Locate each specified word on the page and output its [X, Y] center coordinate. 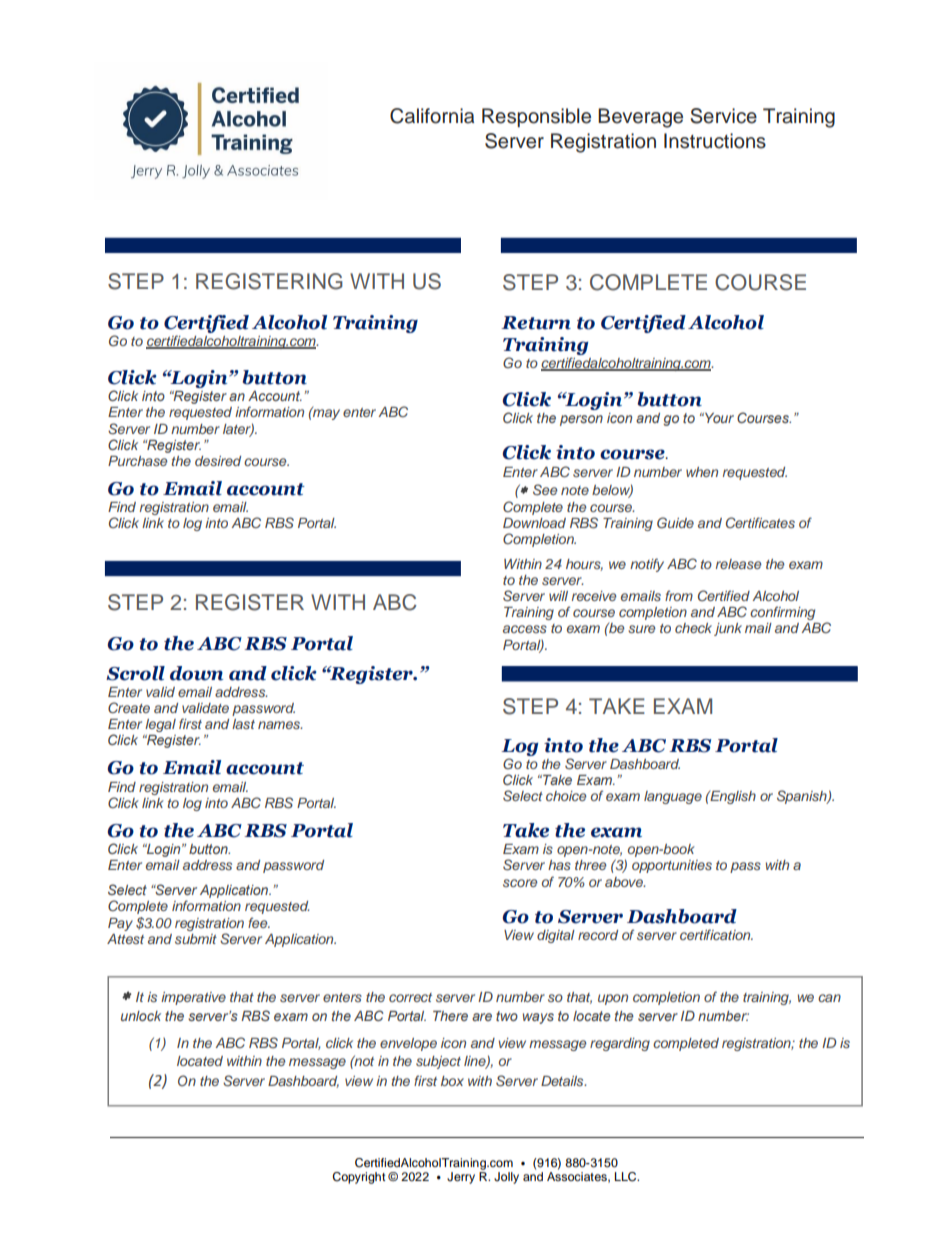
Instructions [715, 141]
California [432, 116]
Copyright [359, 1178]
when [702, 472]
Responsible [536, 117]
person [581, 420]
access [525, 629]
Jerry [461, 1178]
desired [218, 461]
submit [196, 939]
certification [716, 934]
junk [728, 629]
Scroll [135, 673]
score [520, 883]
